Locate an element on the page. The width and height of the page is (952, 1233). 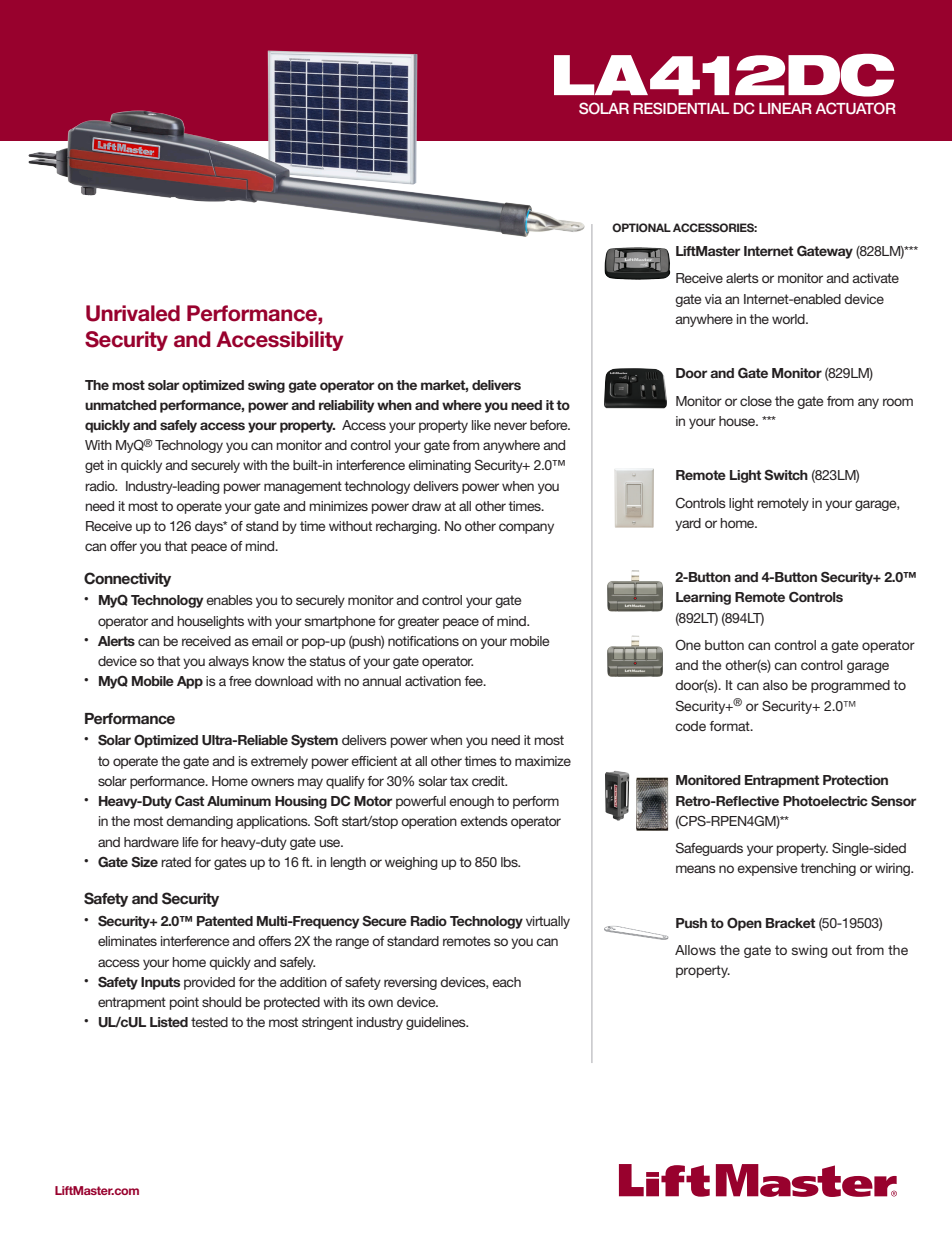
Cast is located at coordinates (189, 801).
